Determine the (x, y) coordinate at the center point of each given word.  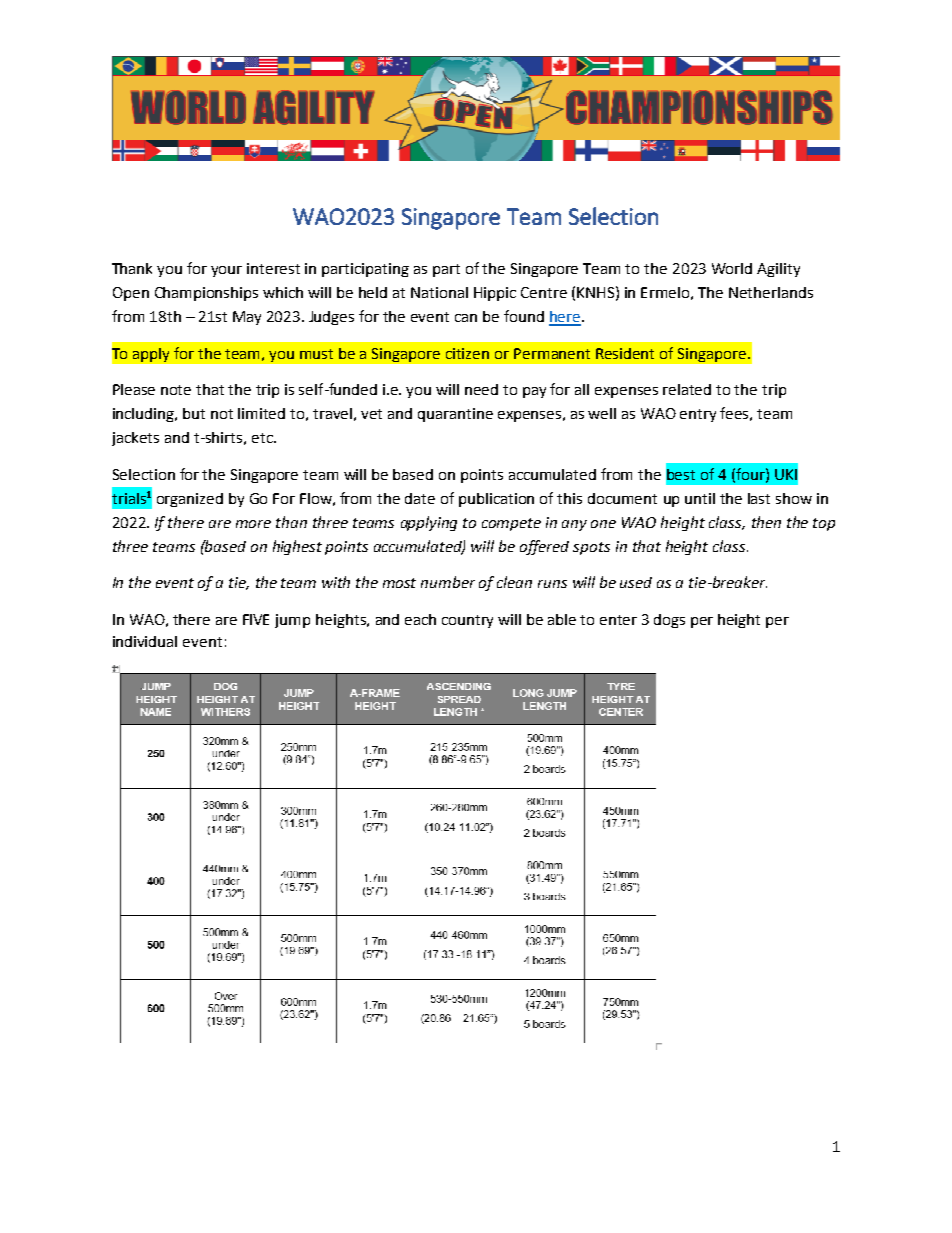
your (226, 271)
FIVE (256, 619)
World (732, 268)
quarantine (455, 415)
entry (698, 415)
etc (263, 438)
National (439, 292)
